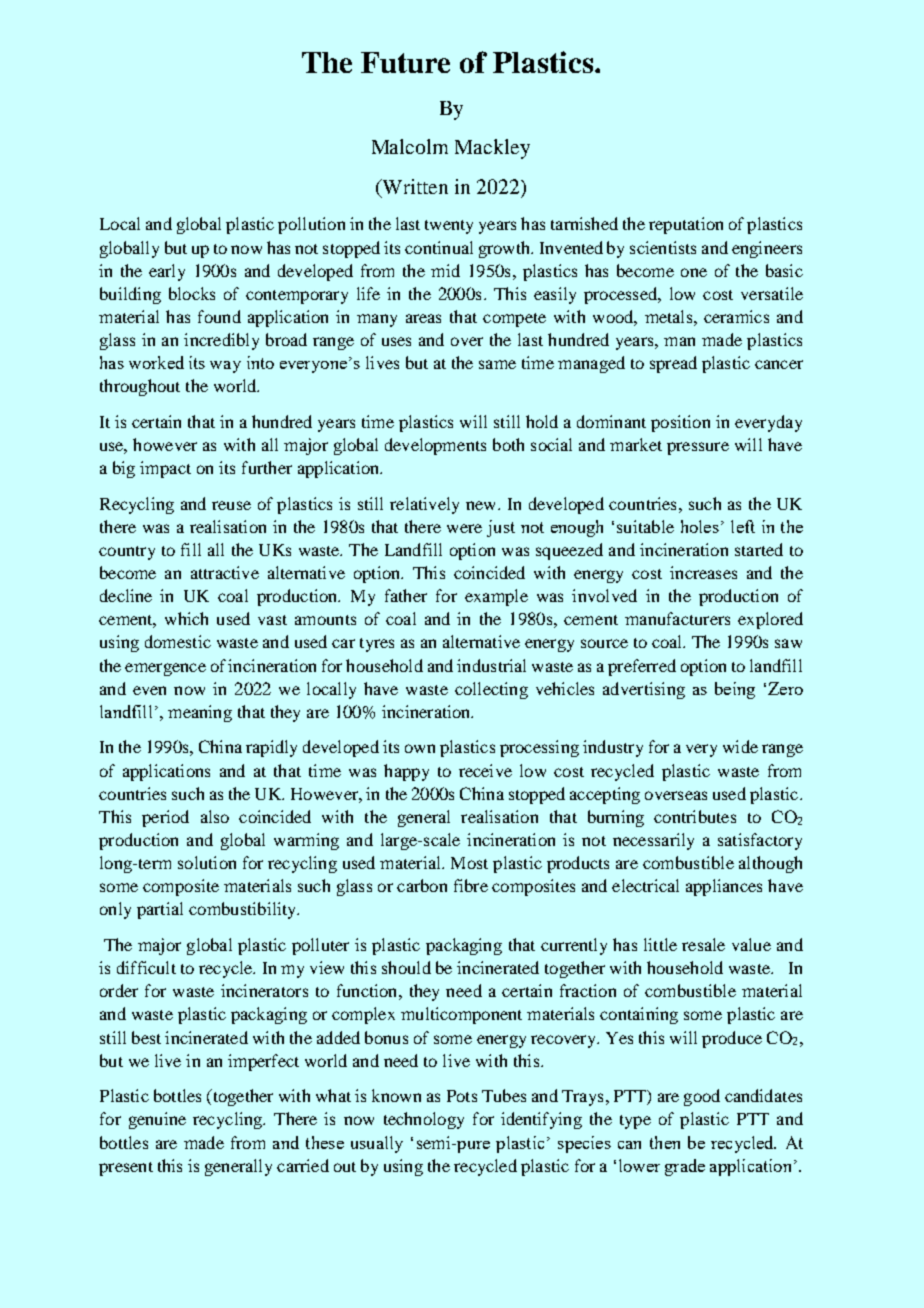 Image resolution: width=924 pixels, height=1308 pixels. Describe the element at coordinates (157, 1120) in the image. I see `genuine` at that location.
